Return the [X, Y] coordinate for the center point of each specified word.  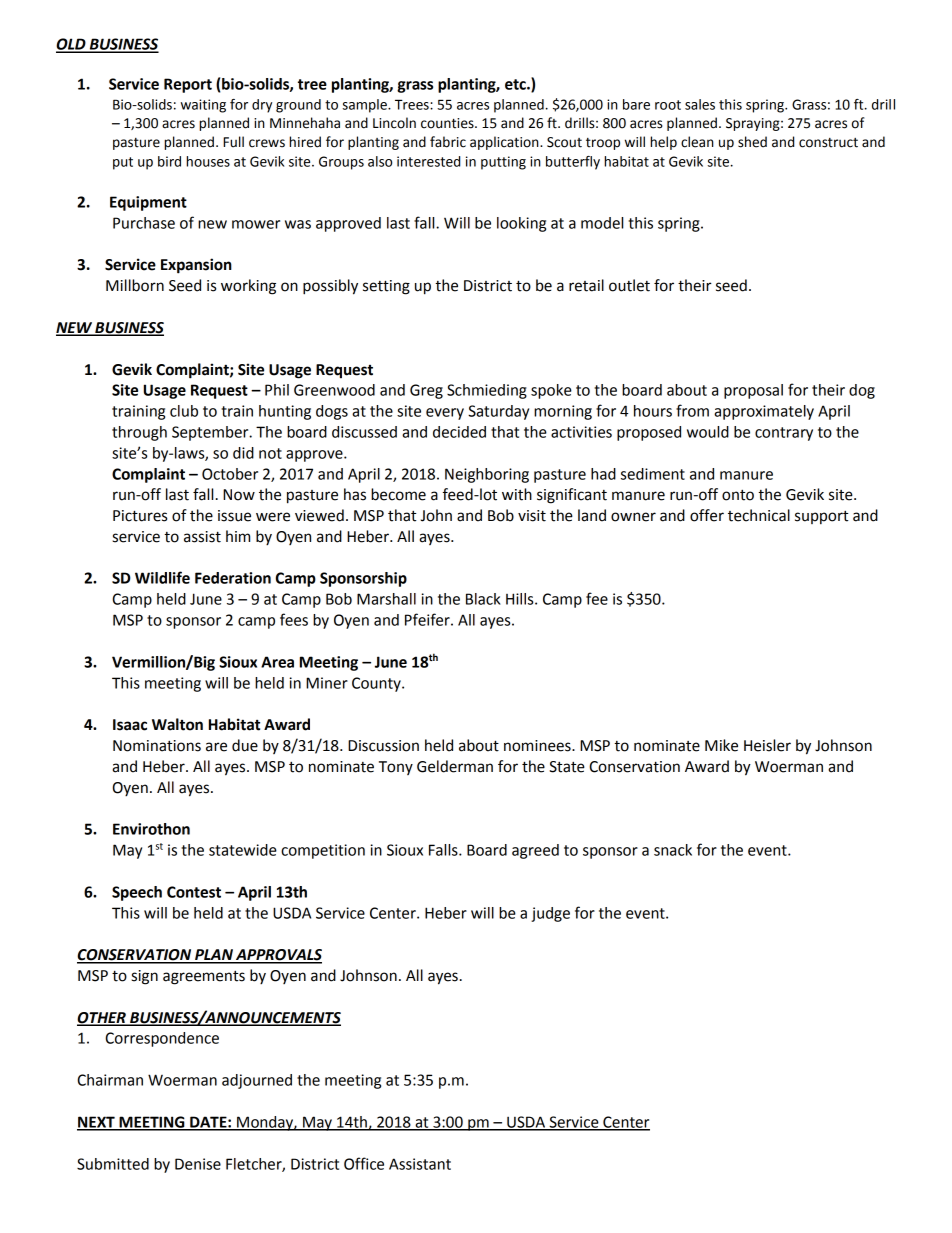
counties [448, 123]
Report [188, 85]
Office [364, 1163]
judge [550, 914]
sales [700, 104]
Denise [198, 1164]
